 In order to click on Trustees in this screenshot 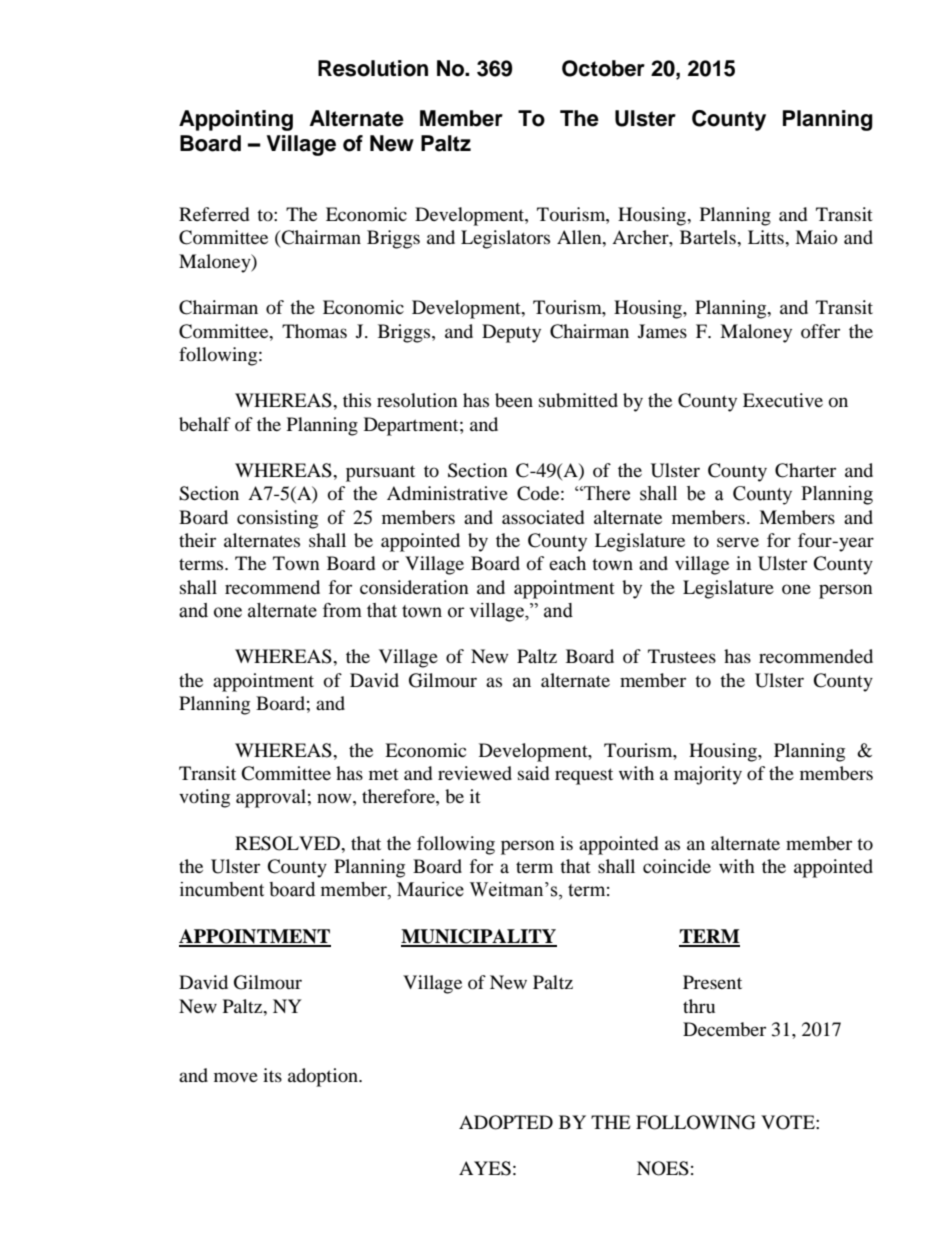, I will do `click(682, 656)`.
